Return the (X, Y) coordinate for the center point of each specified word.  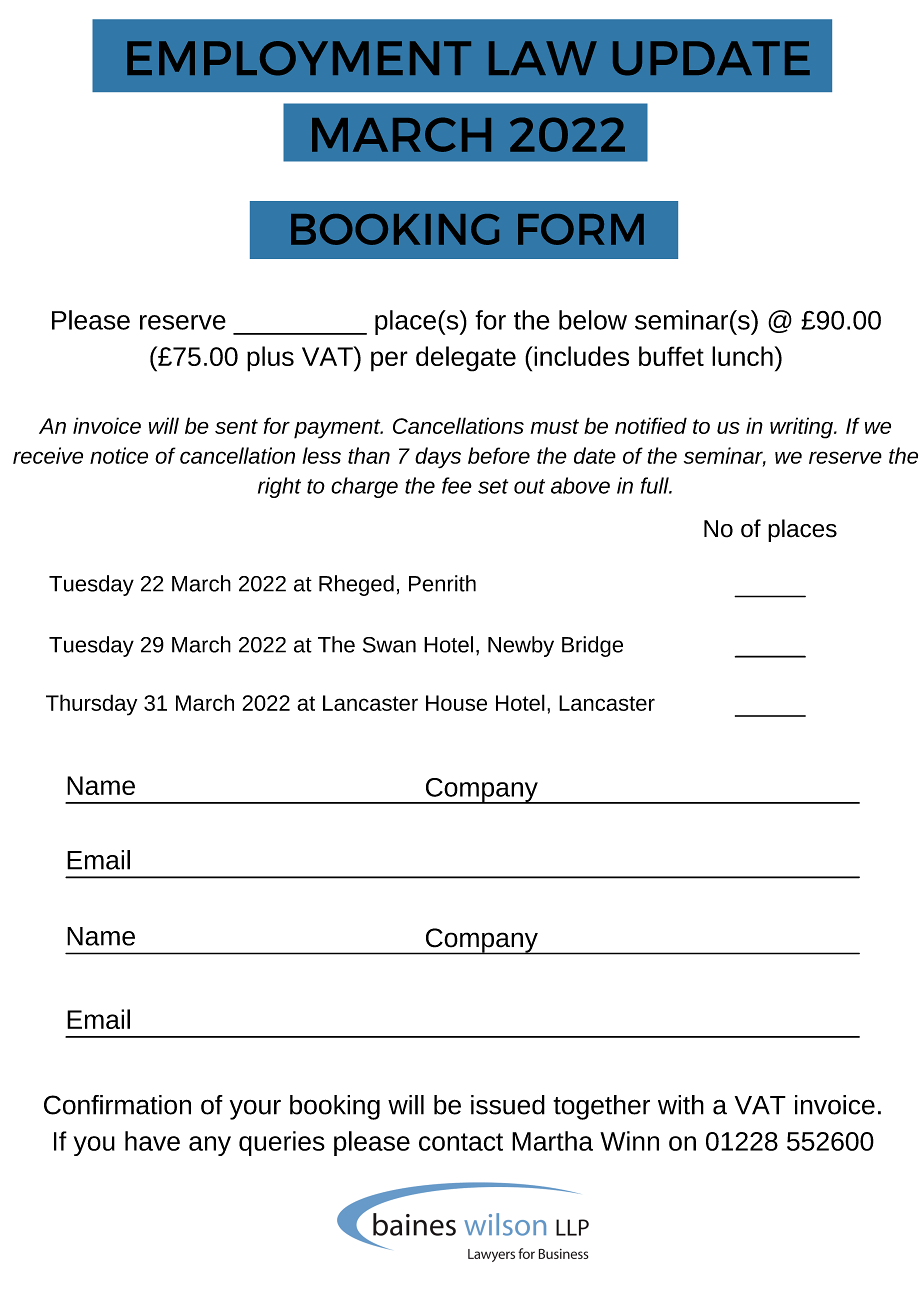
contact (461, 1142)
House (456, 703)
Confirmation (117, 1105)
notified (651, 425)
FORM (581, 229)
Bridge (592, 646)
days (438, 458)
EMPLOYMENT (299, 58)
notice (119, 455)
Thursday (91, 705)
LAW (543, 58)
